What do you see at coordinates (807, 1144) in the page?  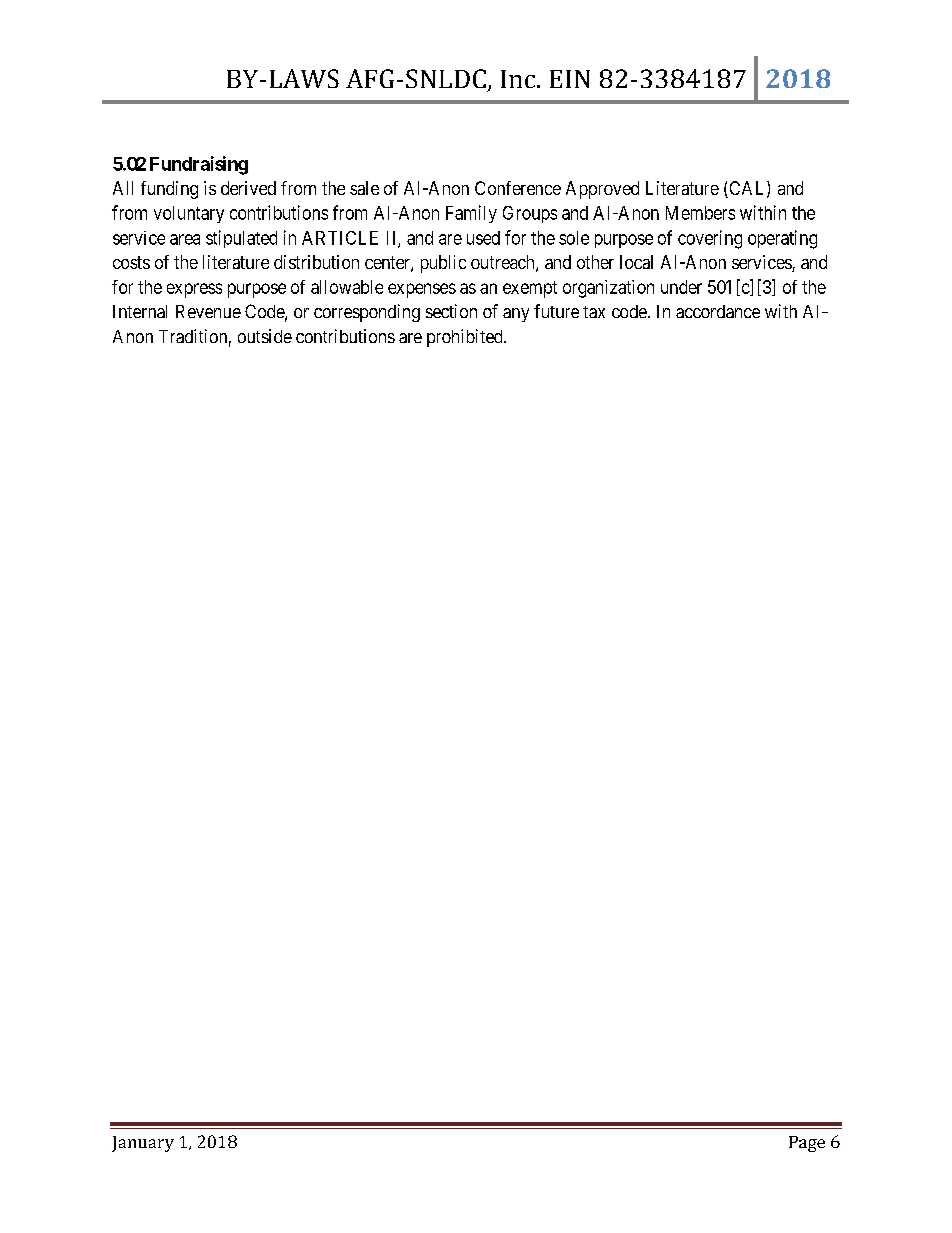 I see `Page` at bounding box center [807, 1144].
